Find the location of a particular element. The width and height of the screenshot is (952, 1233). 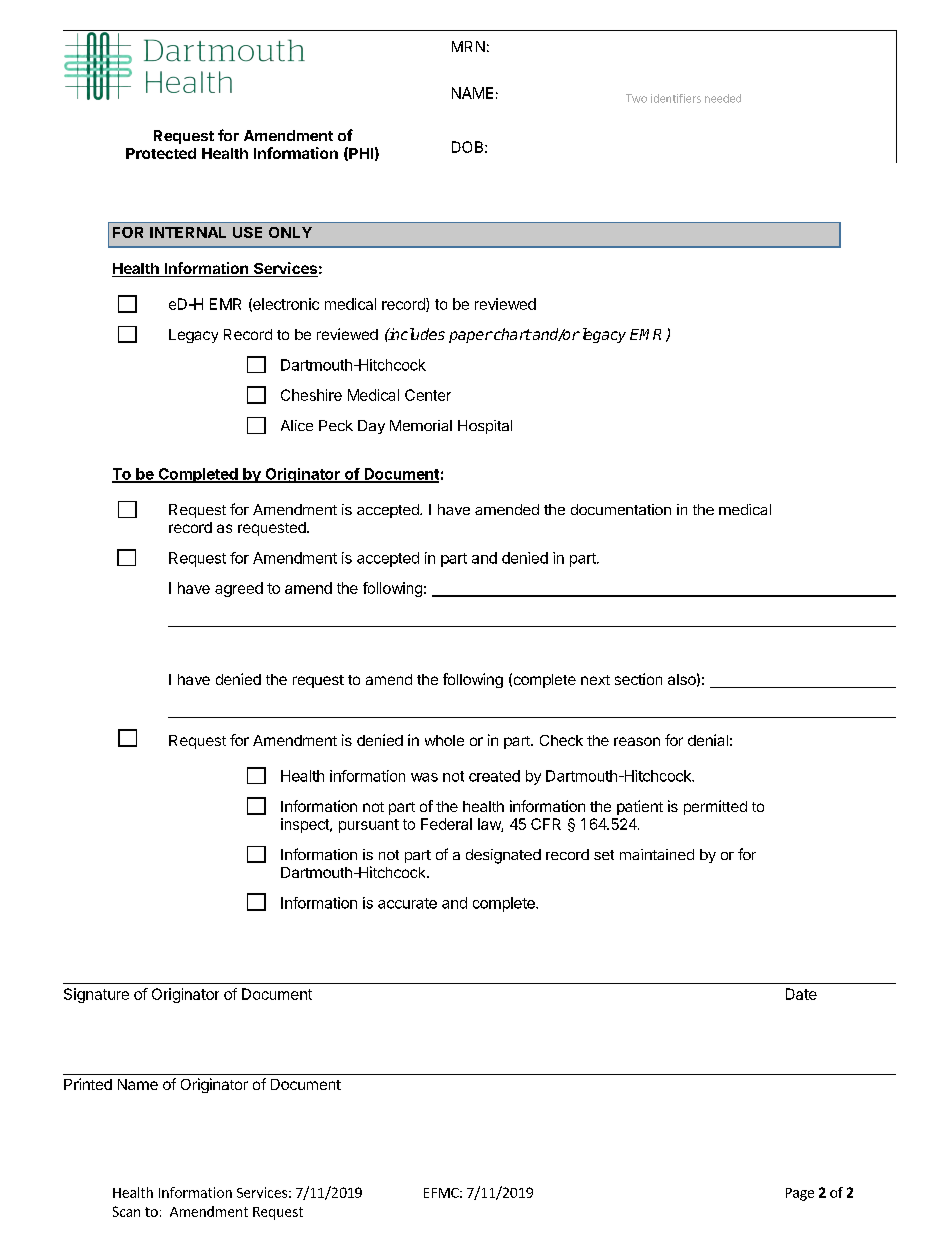

whole is located at coordinates (444, 740).
